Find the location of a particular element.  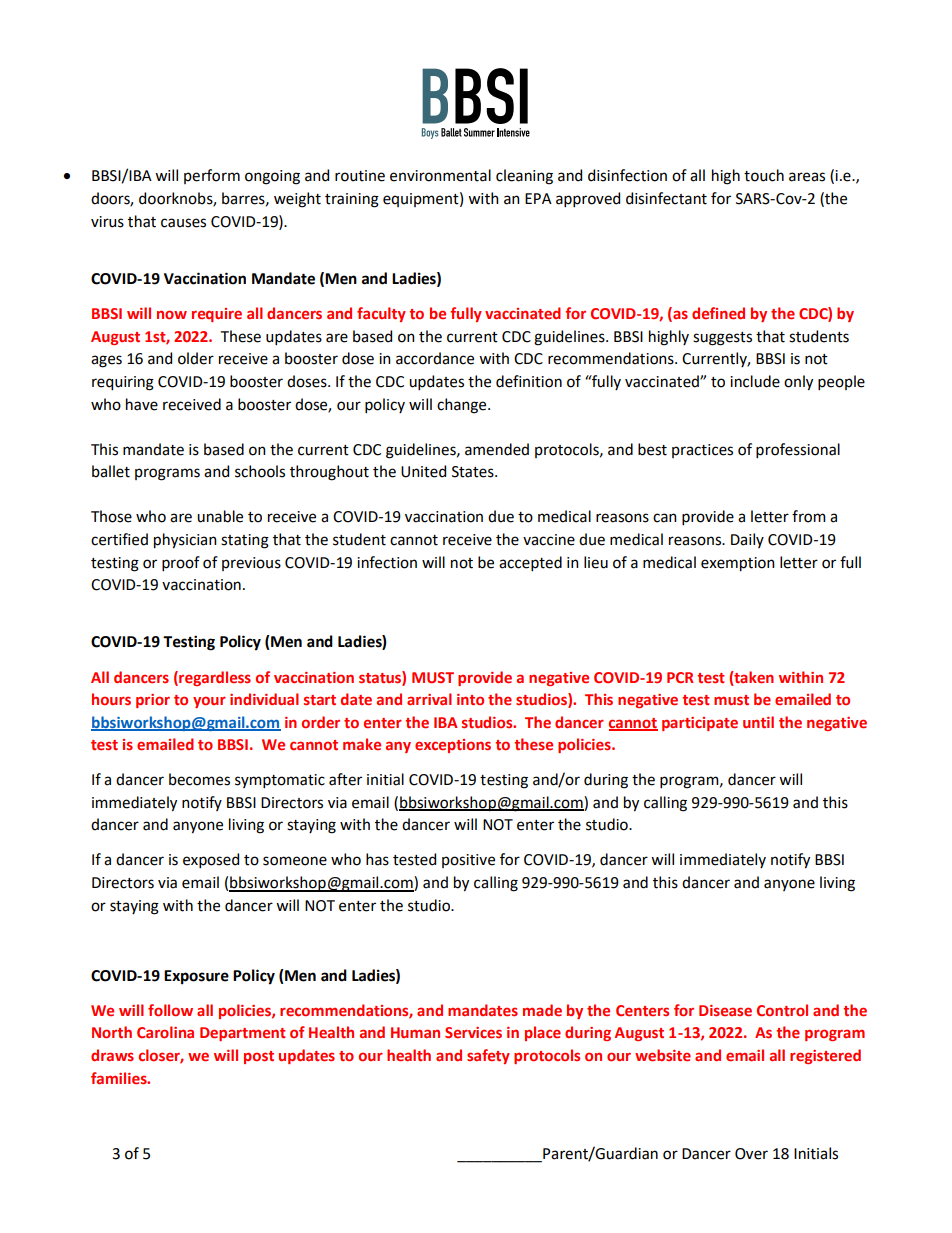

into is located at coordinates (470, 699).
